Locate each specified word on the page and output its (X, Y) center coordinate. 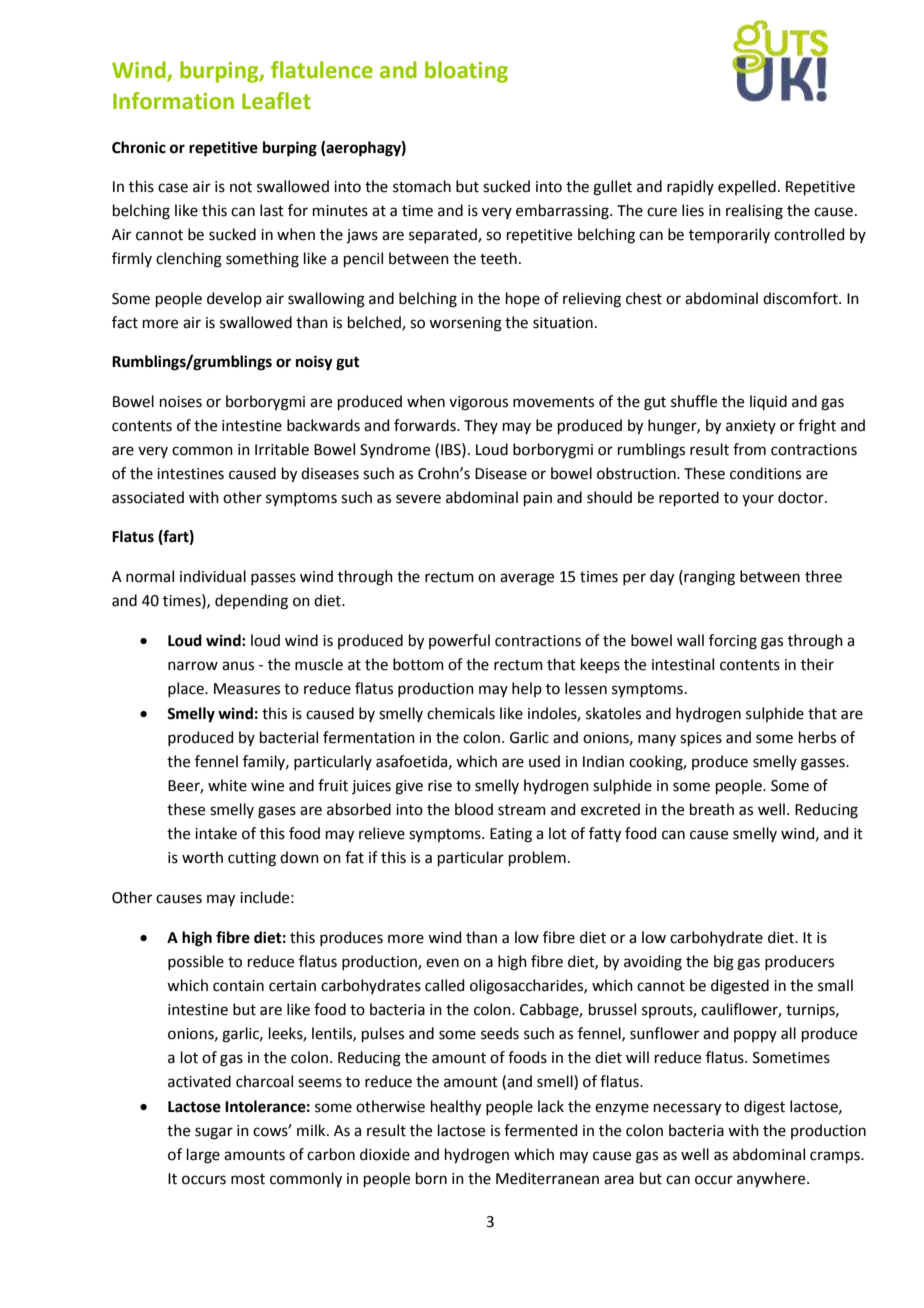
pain (538, 499)
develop (234, 299)
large (203, 1156)
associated (148, 497)
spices (701, 739)
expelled (747, 187)
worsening (465, 324)
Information (173, 101)
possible (196, 962)
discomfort (801, 298)
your (758, 500)
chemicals (461, 713)
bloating (466, 72)
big (724, 963)
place (187, 689)
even (442, 963)
